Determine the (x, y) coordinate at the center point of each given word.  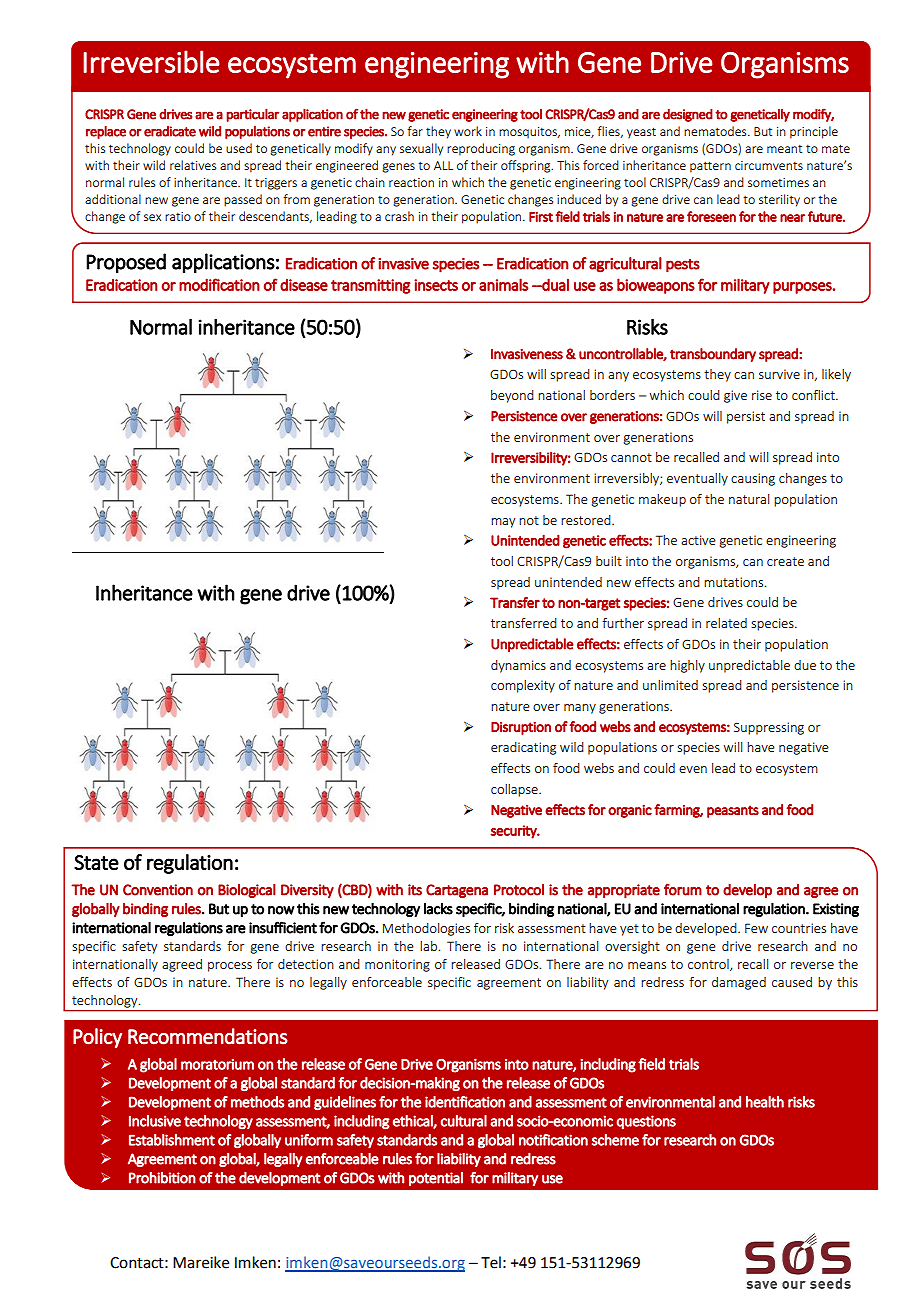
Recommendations (208, 1036)
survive (779, 374)
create (785, 561)
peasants (733, 811)
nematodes (716, 131)
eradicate (170, 131)
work (468, 131)
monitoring (397, 965)
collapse (515, 790)
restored (587, 520)
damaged (739, 983)
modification (219, 284)
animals (504, 284)
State (96, 862)
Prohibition (162, 1178)
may (503, 523)
